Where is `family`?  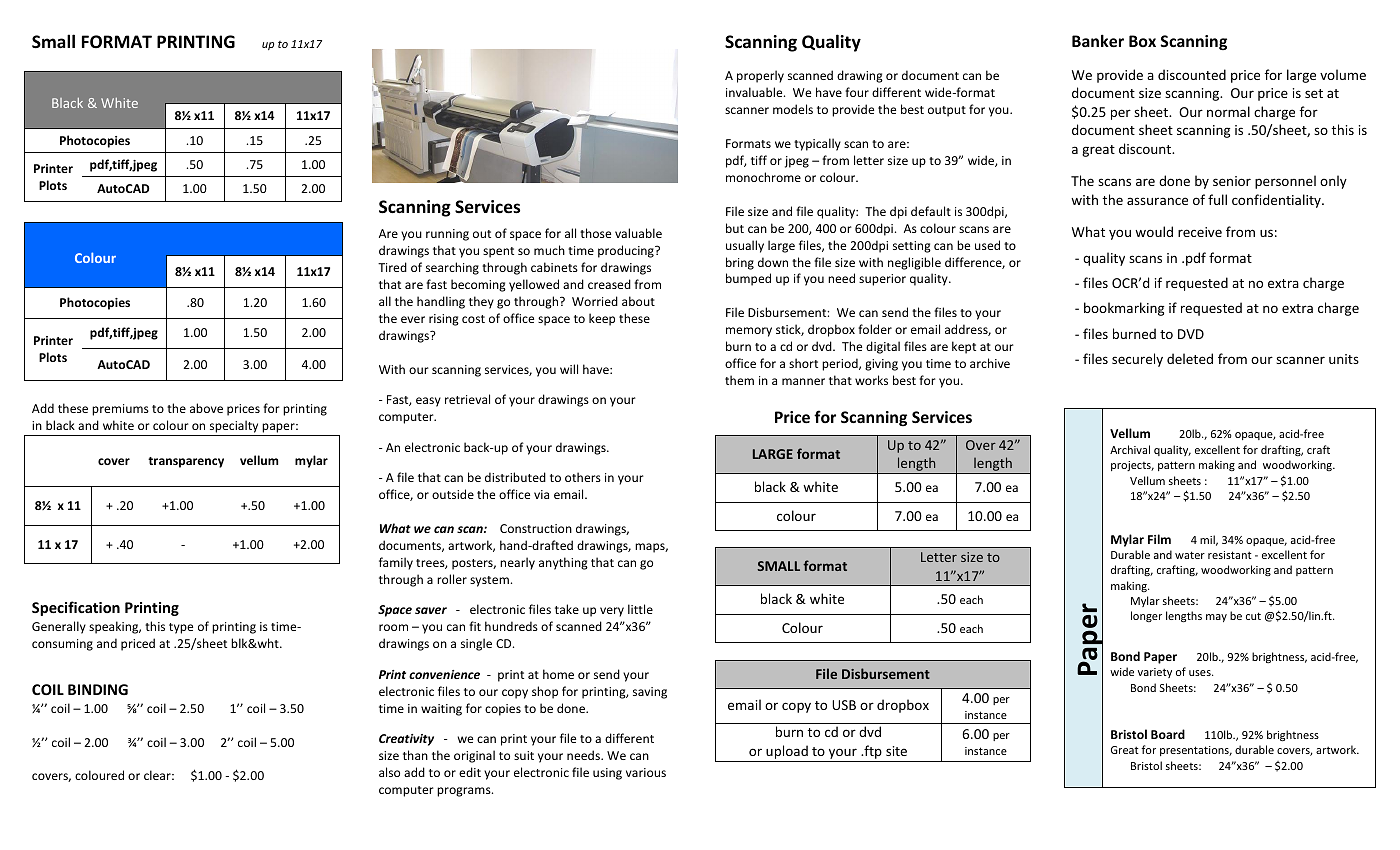
family is located at coordinates (396, 563).
